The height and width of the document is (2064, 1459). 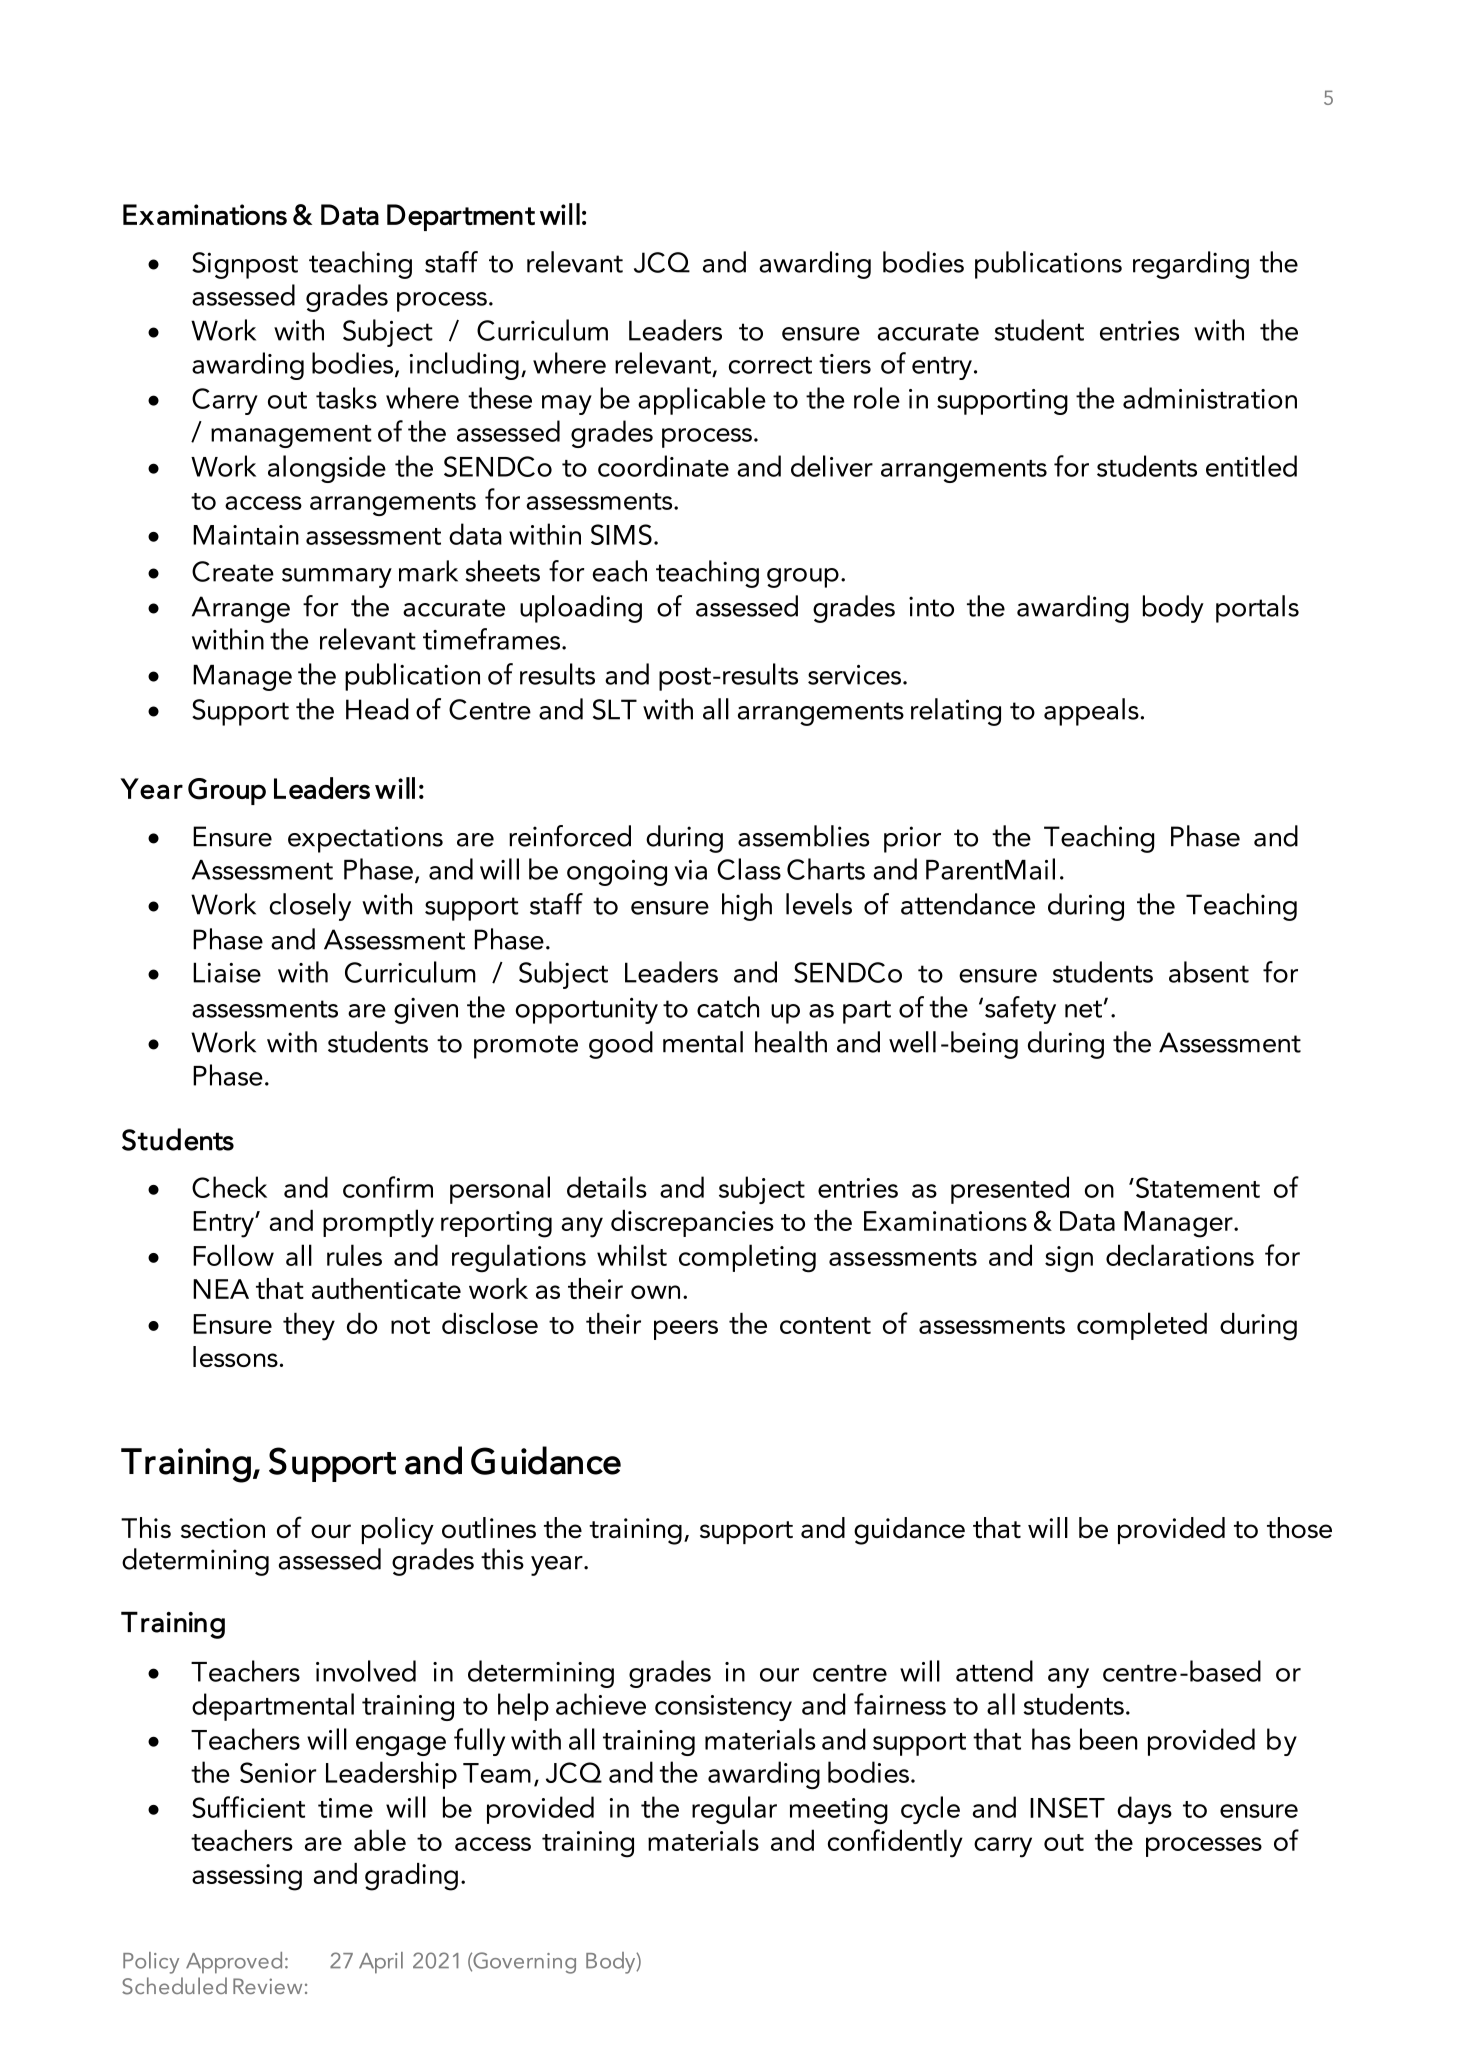 I want to click on Review, so click(x=267, y=1986).
